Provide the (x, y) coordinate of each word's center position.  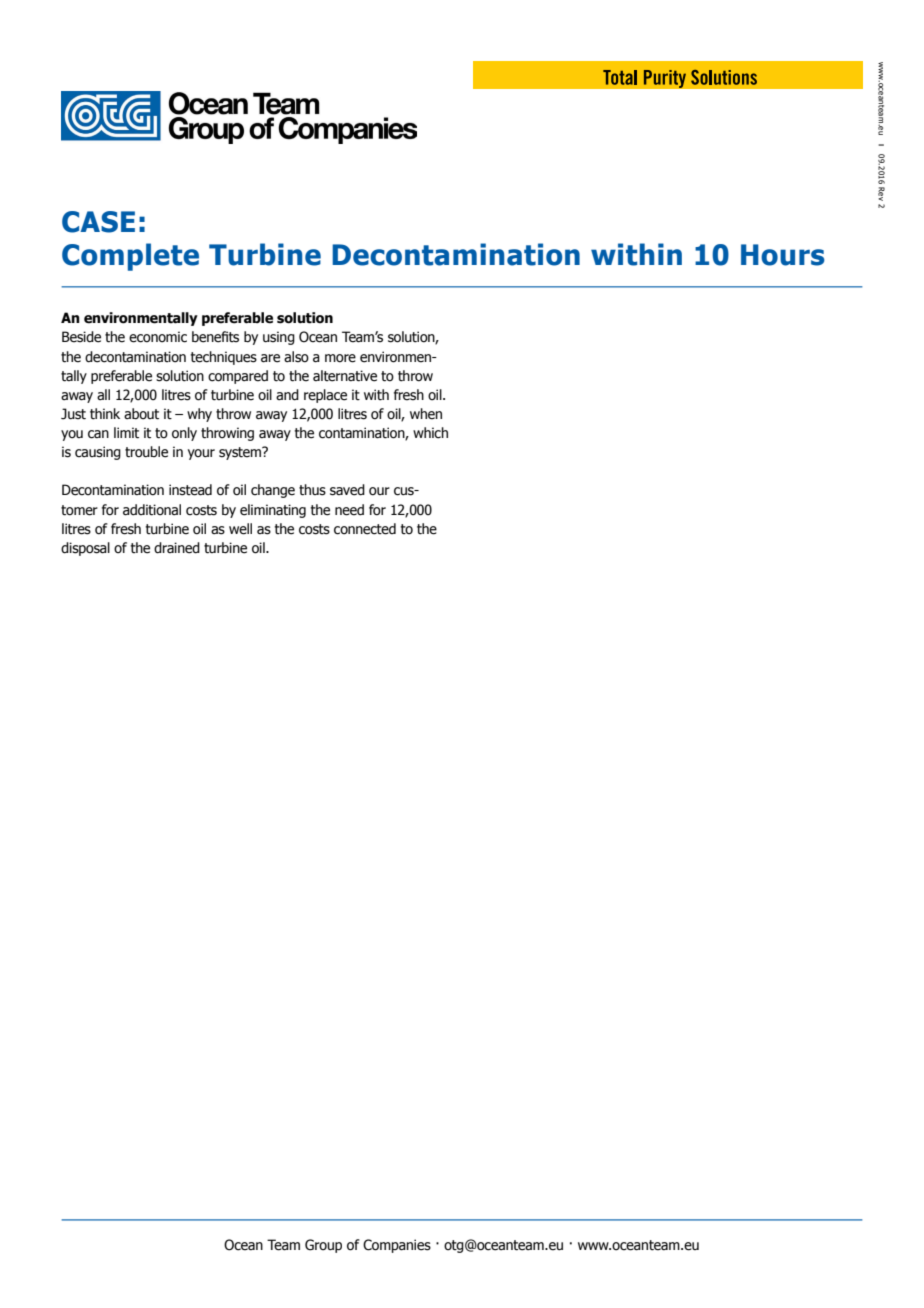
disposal (85, 549)
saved (347, 490)
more (340, 358)
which (430, 433)
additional (152, 510)
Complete (130, 257)
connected (365, 529)
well (240, 529)
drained (177, 548)
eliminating (273, 511)
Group (323, 1246)
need (349, 510)
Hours (783, 255)
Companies (397, 1246)
